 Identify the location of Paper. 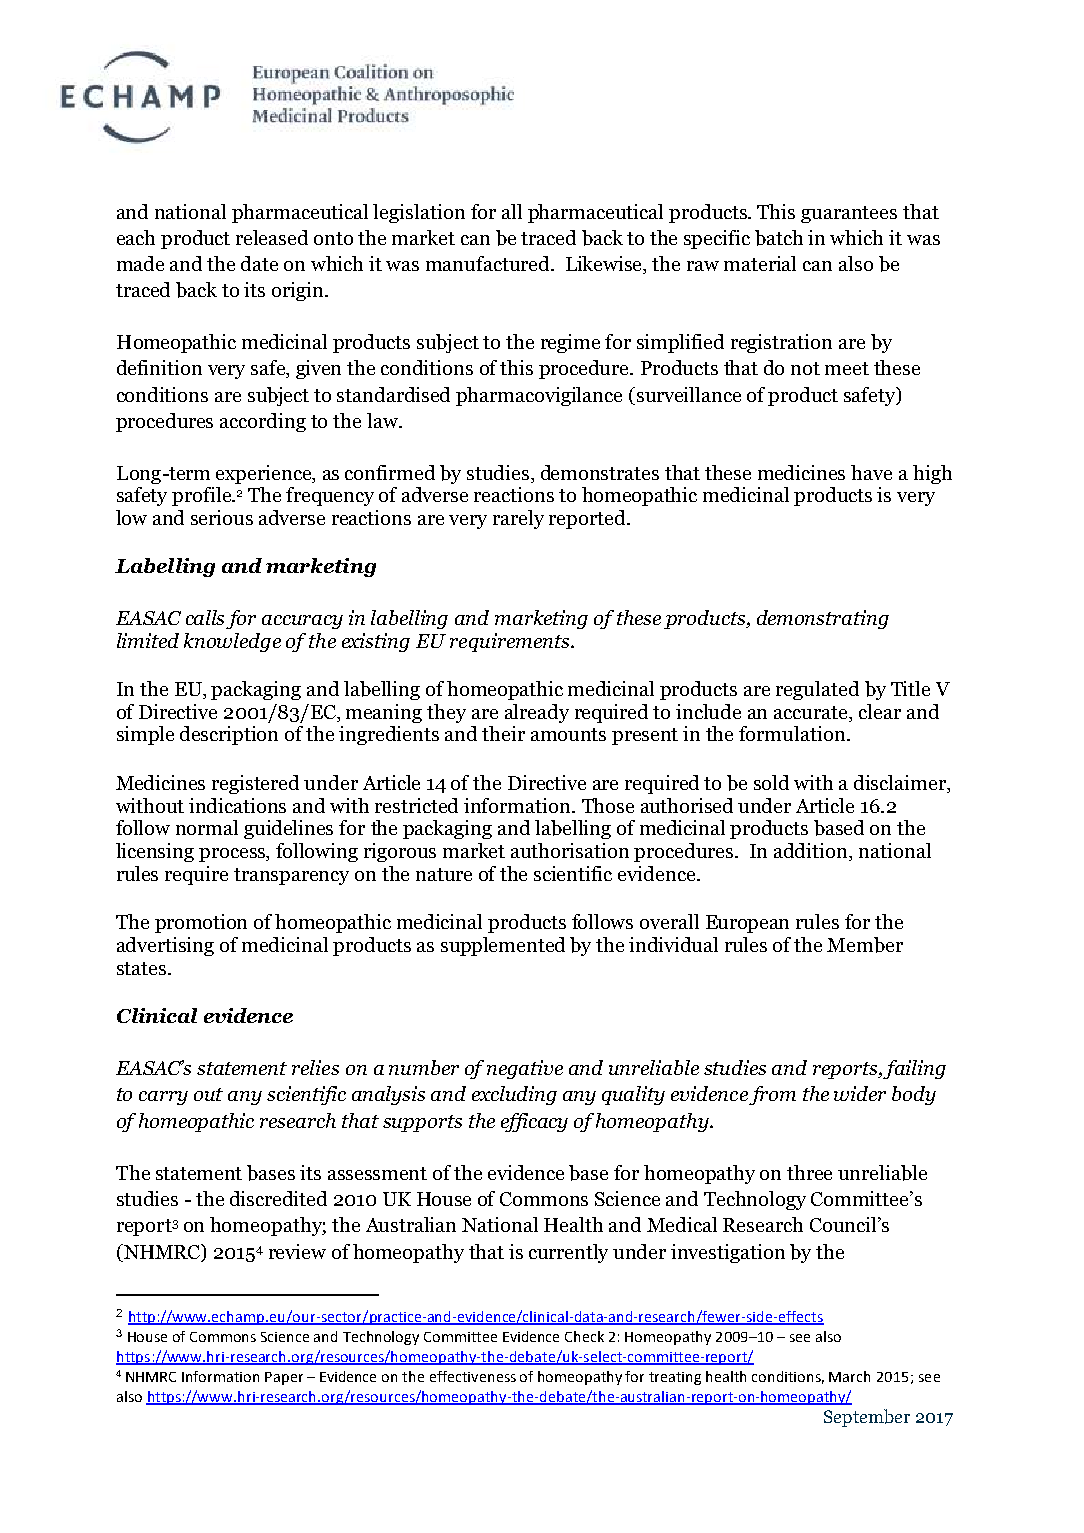
(284, 1378).
